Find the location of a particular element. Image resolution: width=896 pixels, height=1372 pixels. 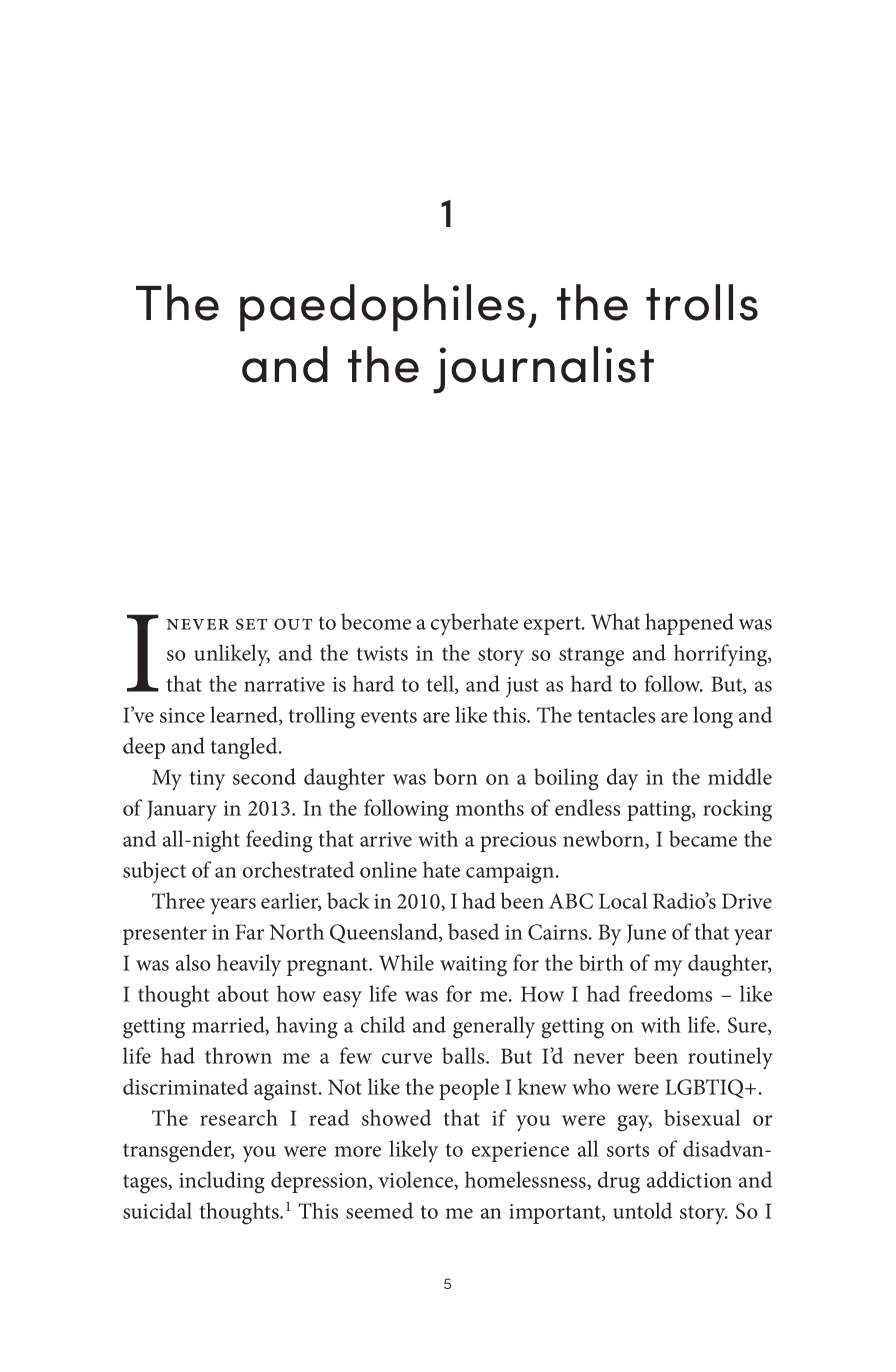

set is located at coordinates (251, 624).
